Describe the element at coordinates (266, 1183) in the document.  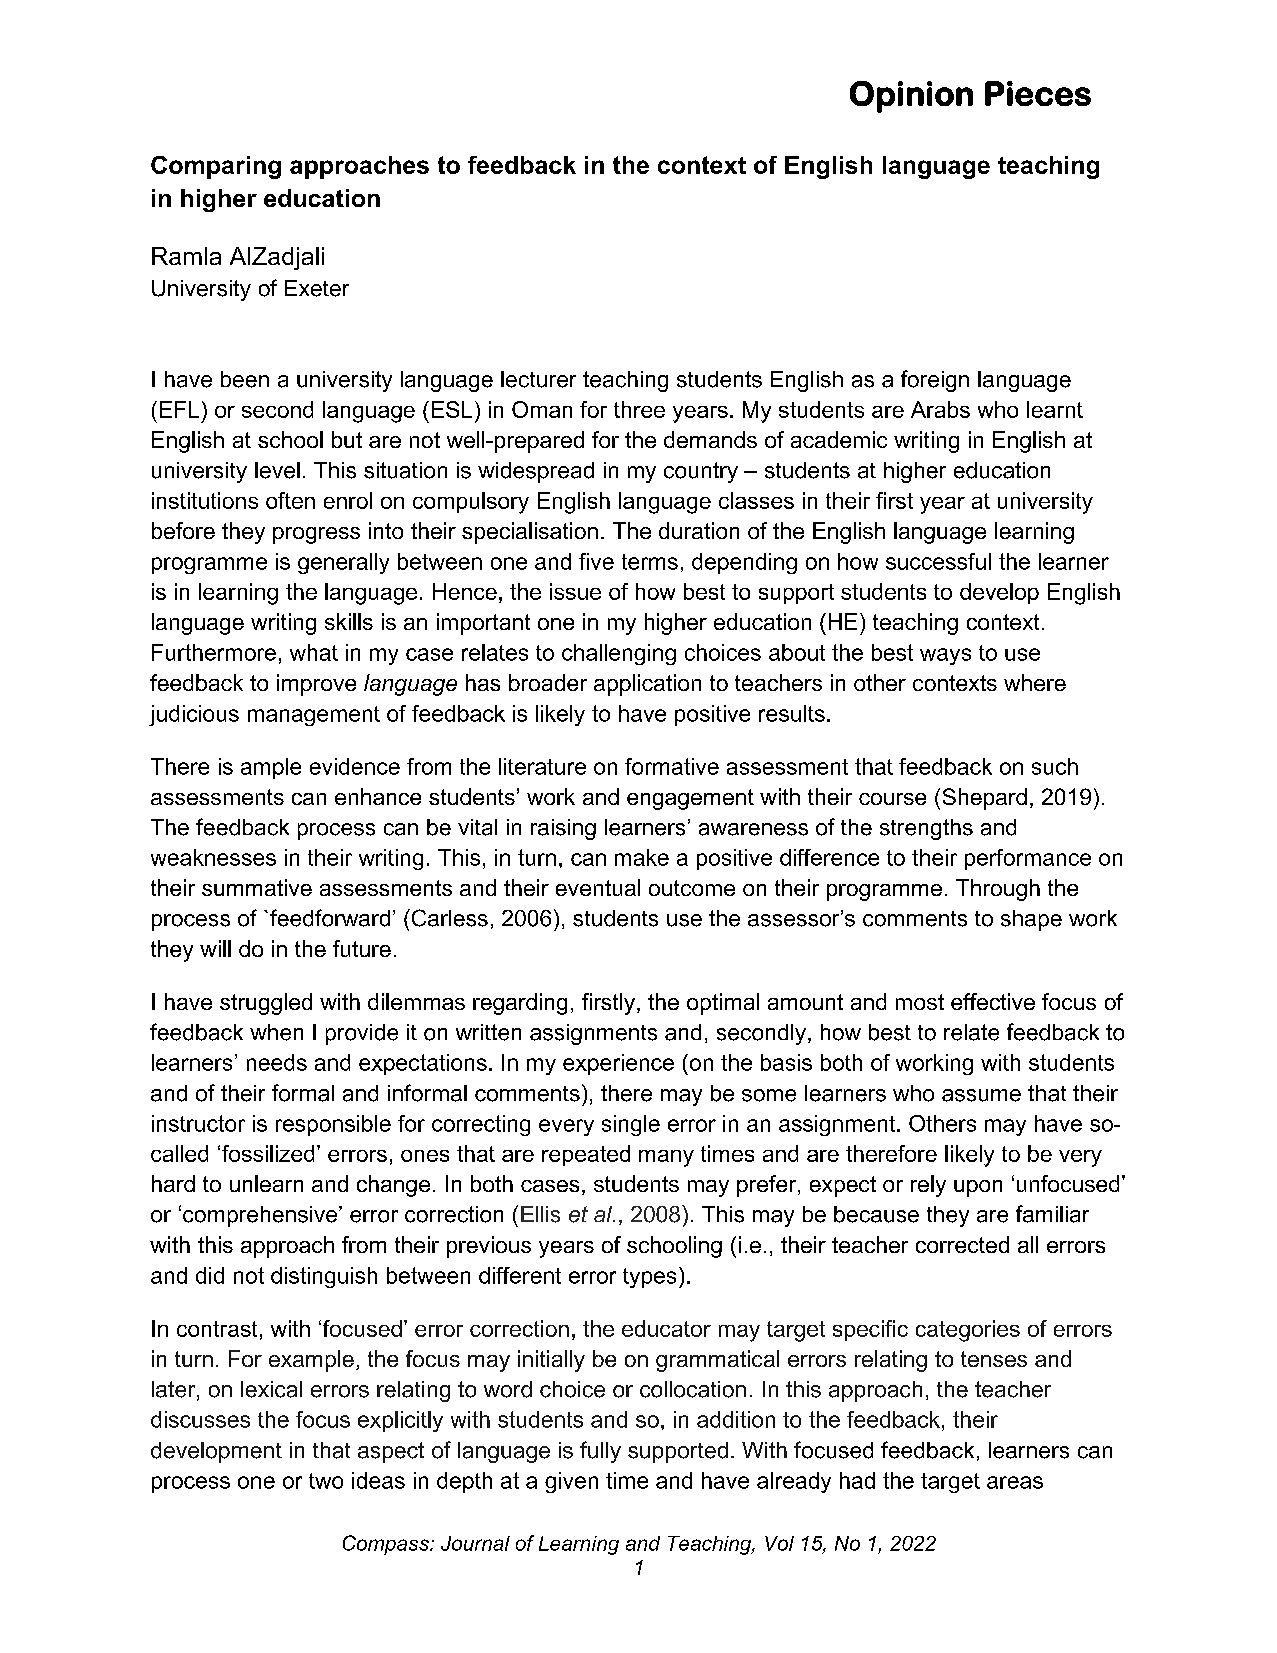
I see `unlearn` at that location.
